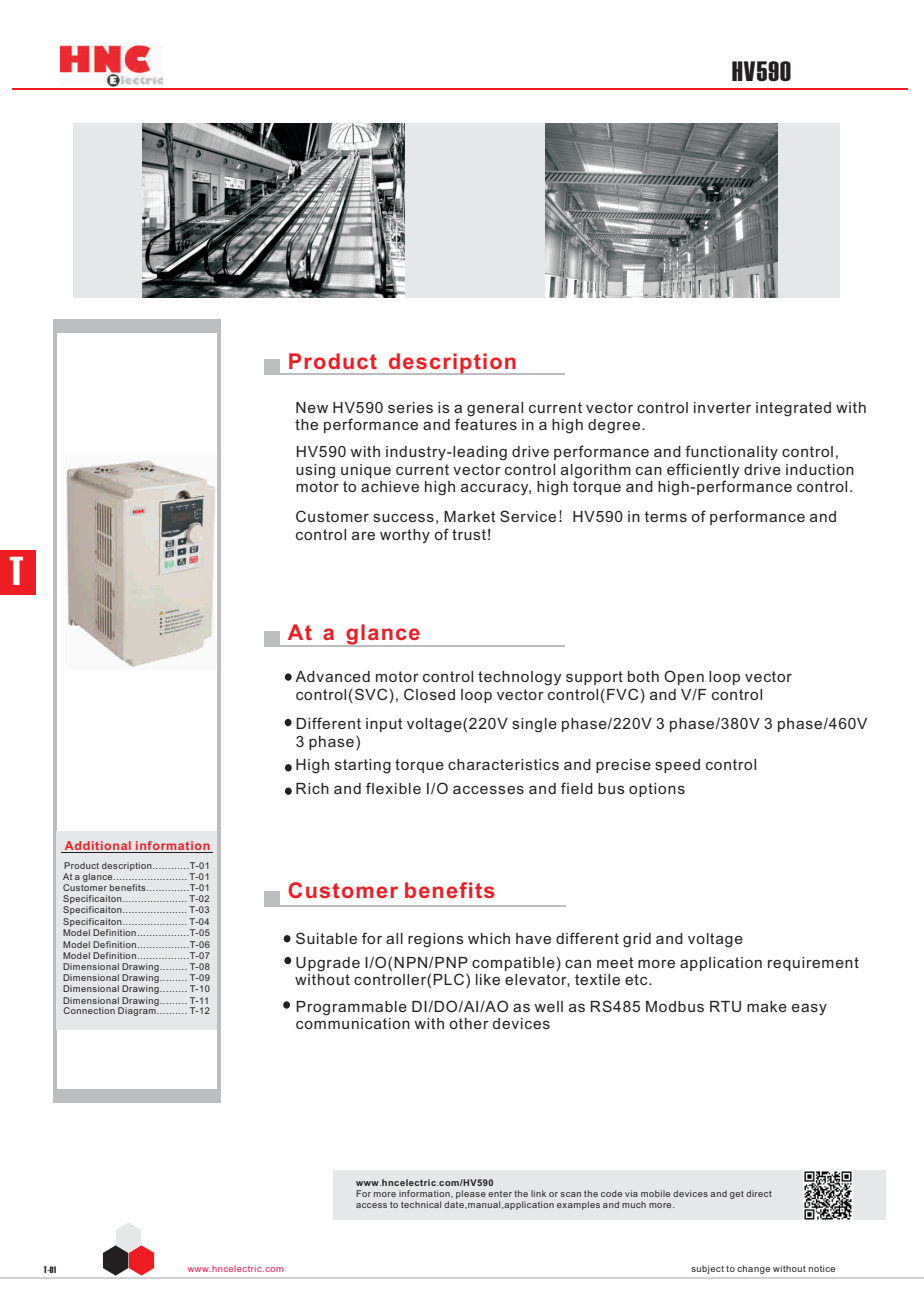  What do you see at coordinates (471, 1194) in the screenshot?
I see `please` at bounding box center [471, 1194].
